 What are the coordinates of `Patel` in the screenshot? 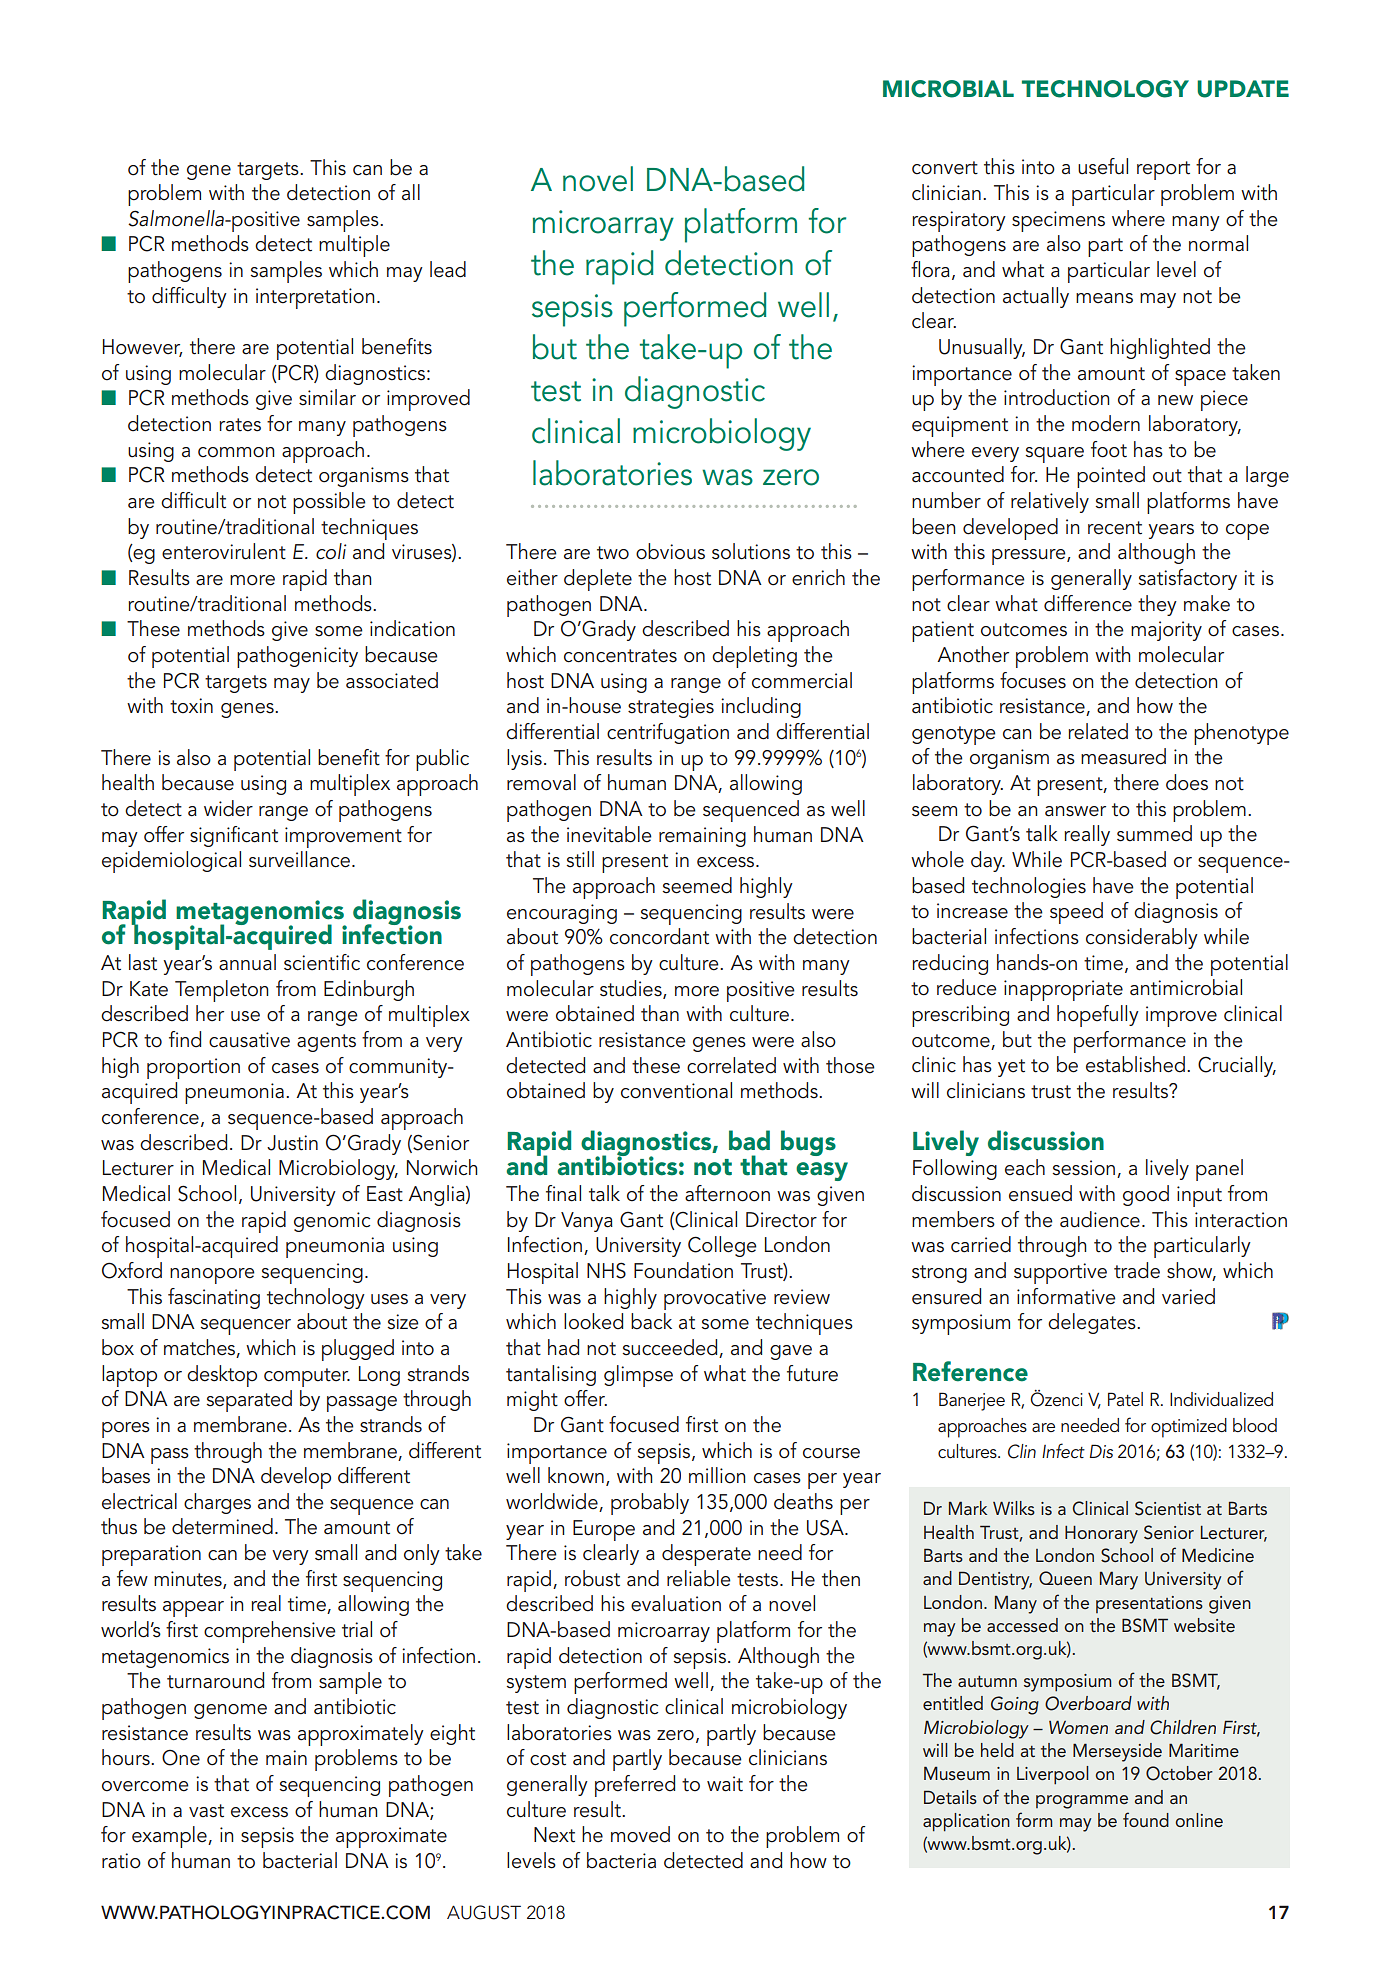 It's located at (1125, 1399).
